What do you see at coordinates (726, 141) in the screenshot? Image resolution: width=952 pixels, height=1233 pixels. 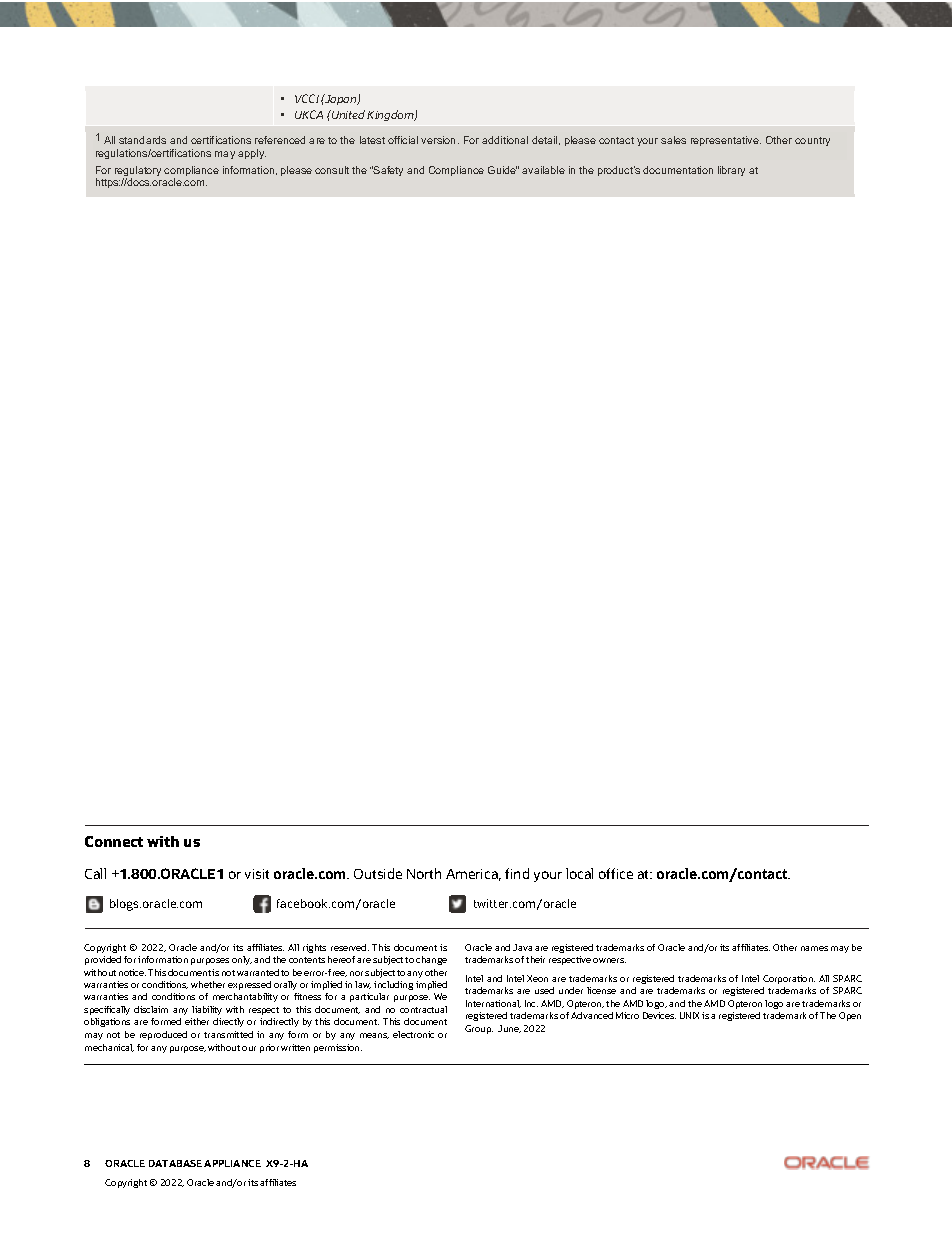 I see `representative` at bounding box center [726, 141].
